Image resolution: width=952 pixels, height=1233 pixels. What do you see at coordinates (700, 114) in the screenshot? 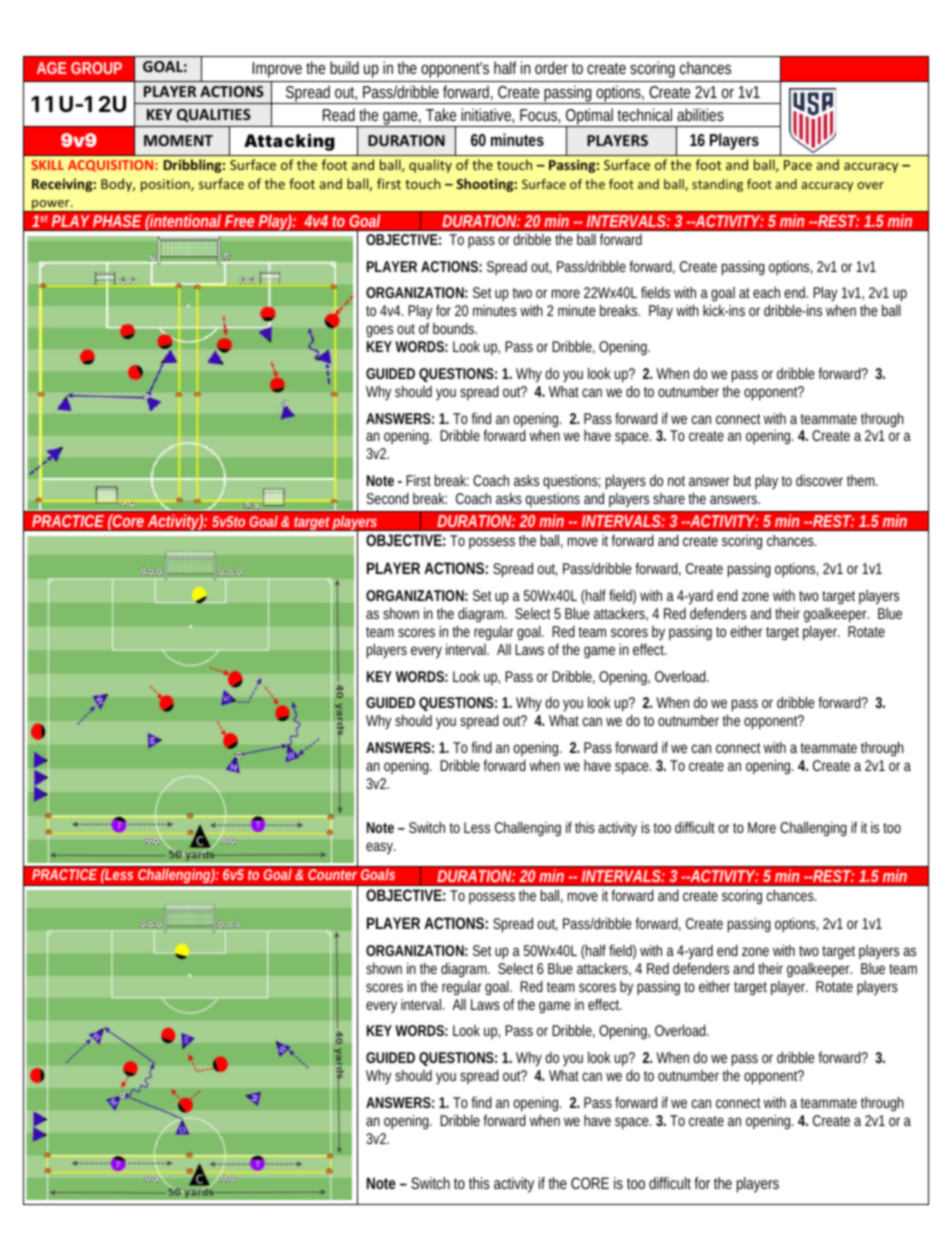
I see `abilities` at bounding box center [700, 114].
